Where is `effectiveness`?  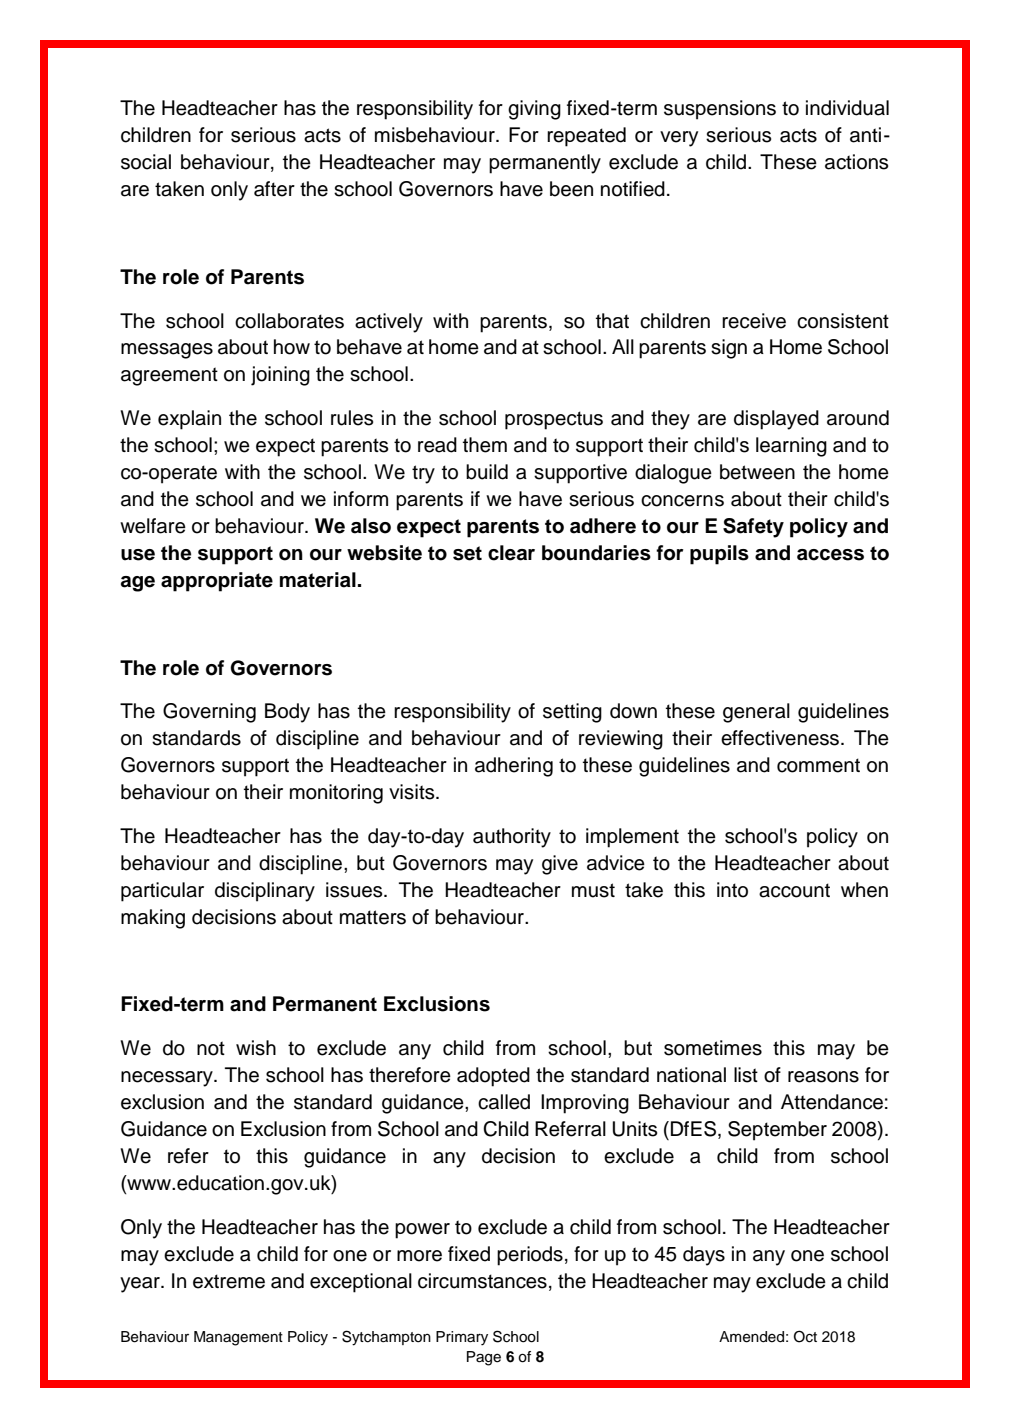 effectiveness is located at coordinates (781, 738).
